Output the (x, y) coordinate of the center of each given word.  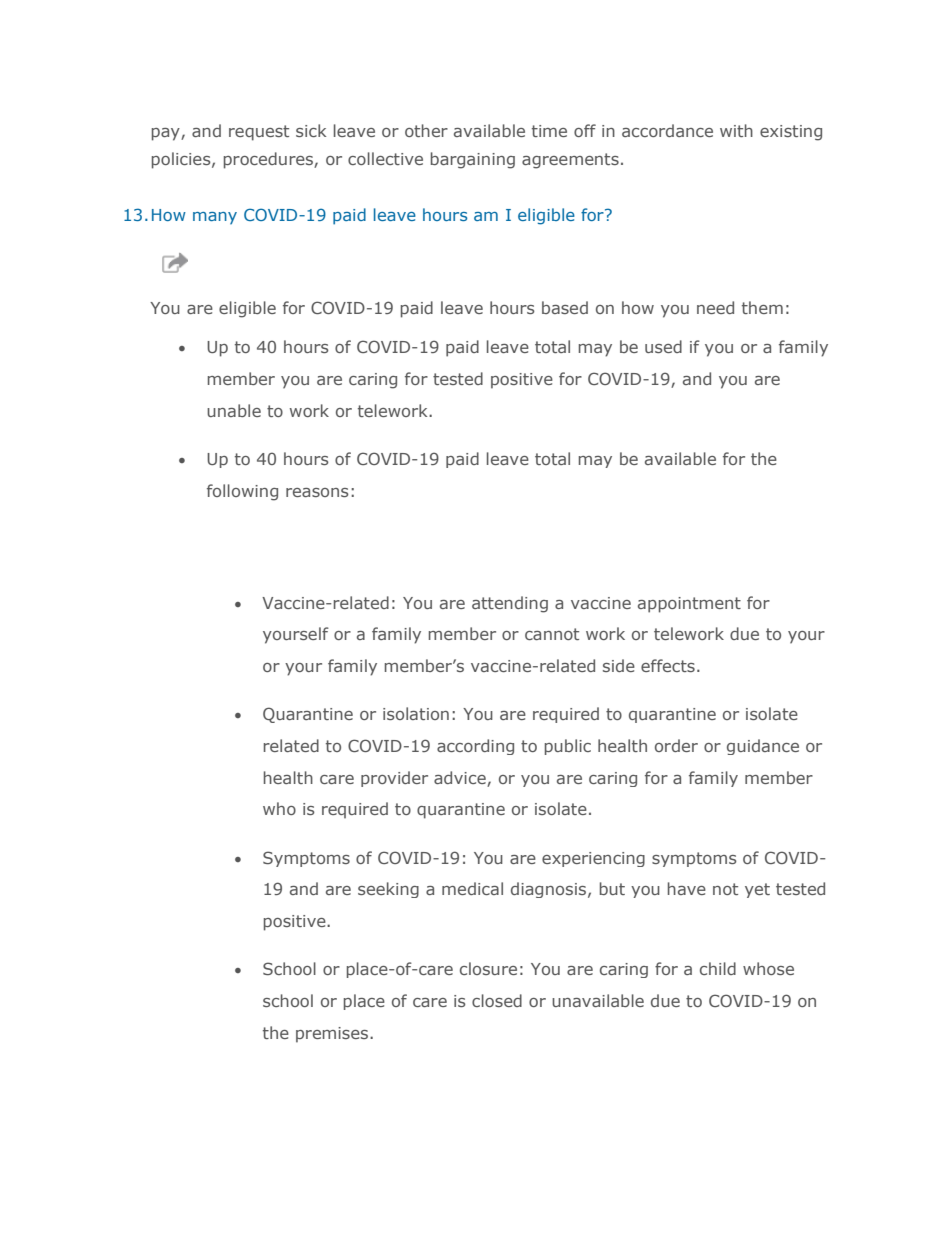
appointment (689, 605)
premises (333, 1035)
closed (497, 1000)
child (718, 968)
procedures (269, 160)
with (736, 130)
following (242, 492)
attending (510, 604)
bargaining (473, 160)
